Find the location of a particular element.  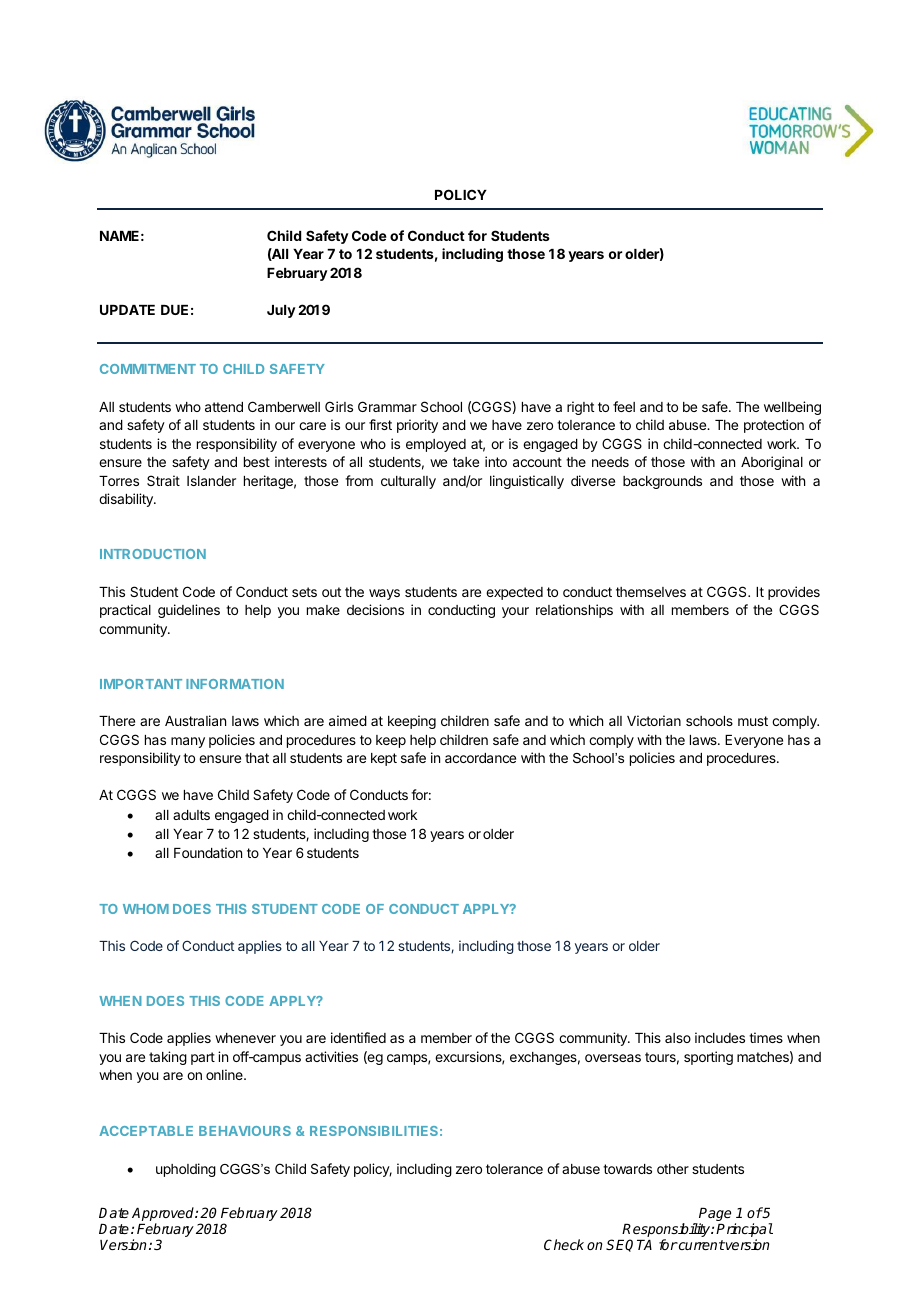

identified is located at coordinates (358, 1037).
